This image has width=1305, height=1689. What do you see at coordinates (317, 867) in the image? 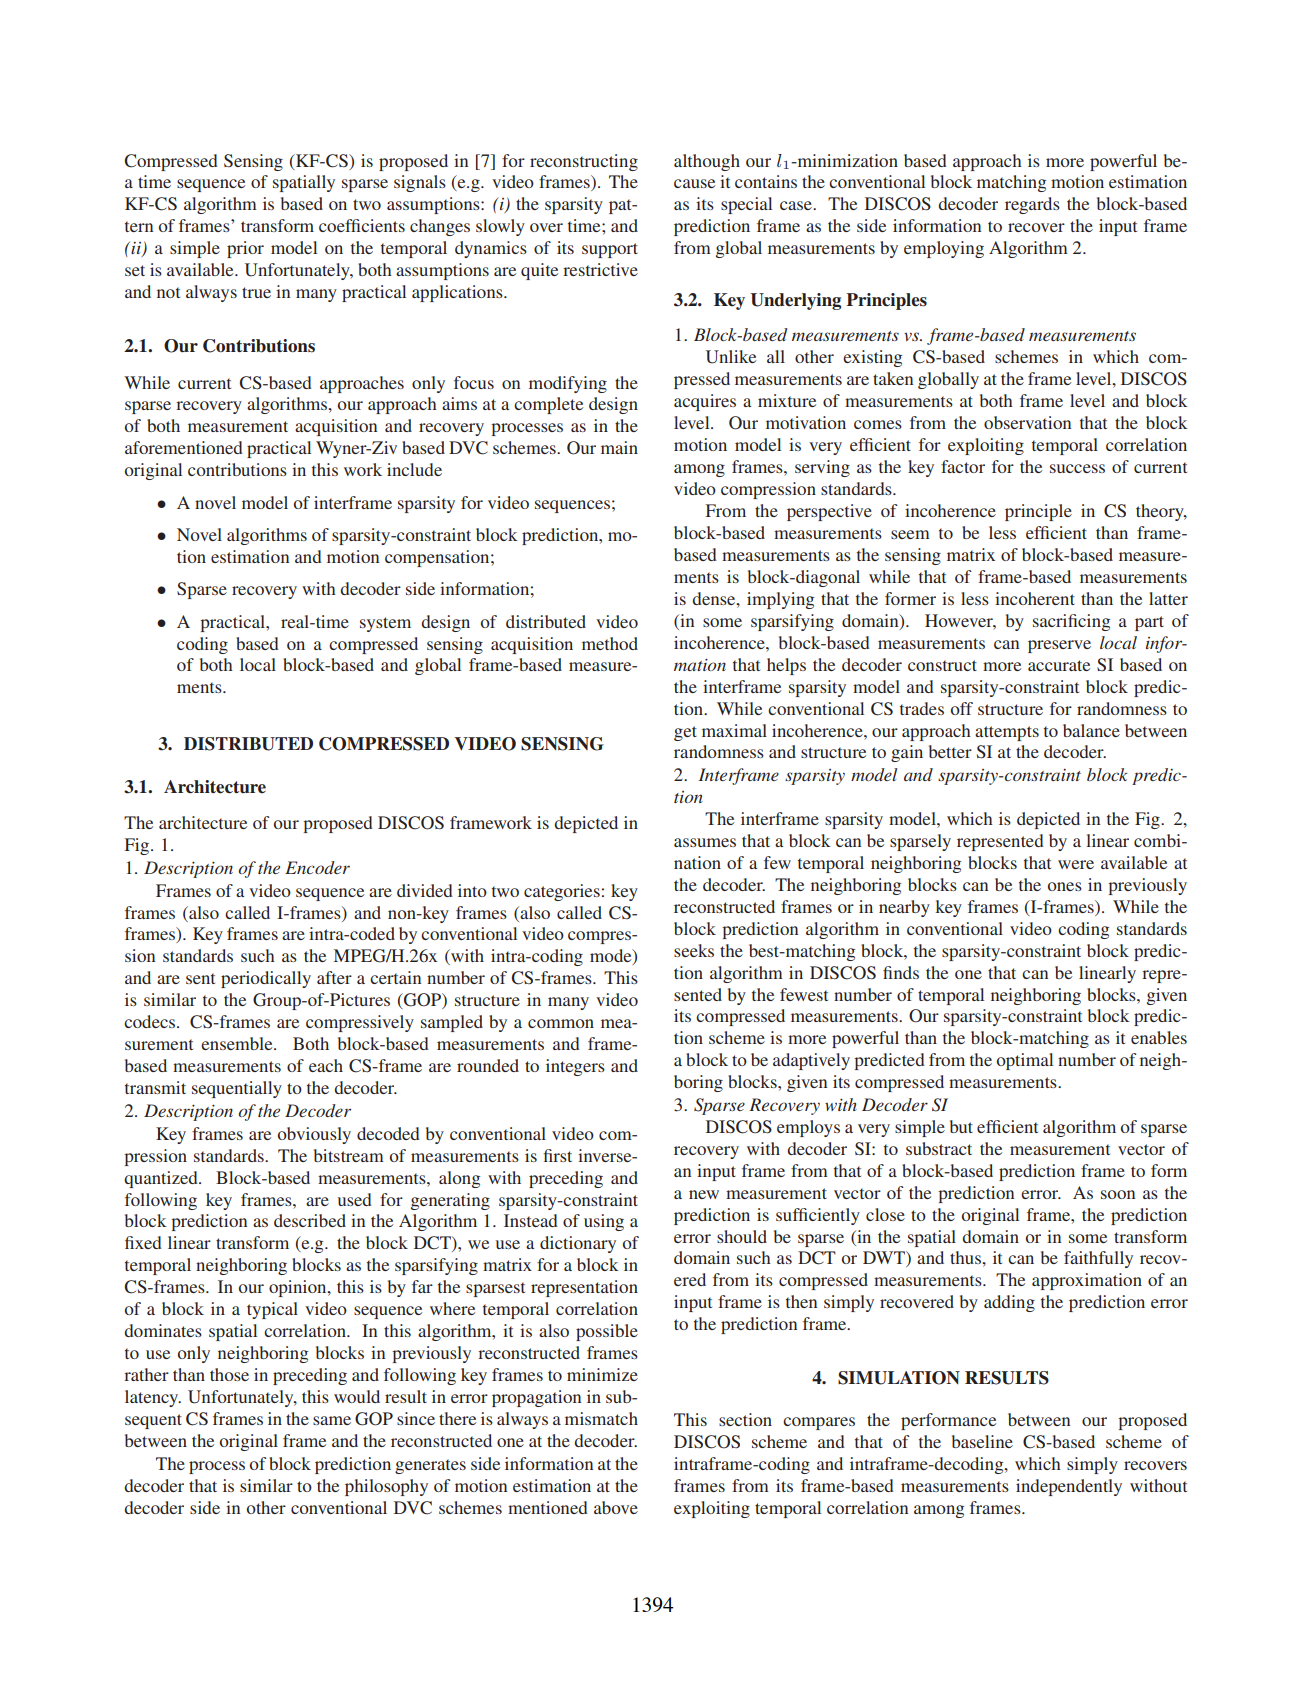
I see `Encoder` at bounding box center [317, 867].
